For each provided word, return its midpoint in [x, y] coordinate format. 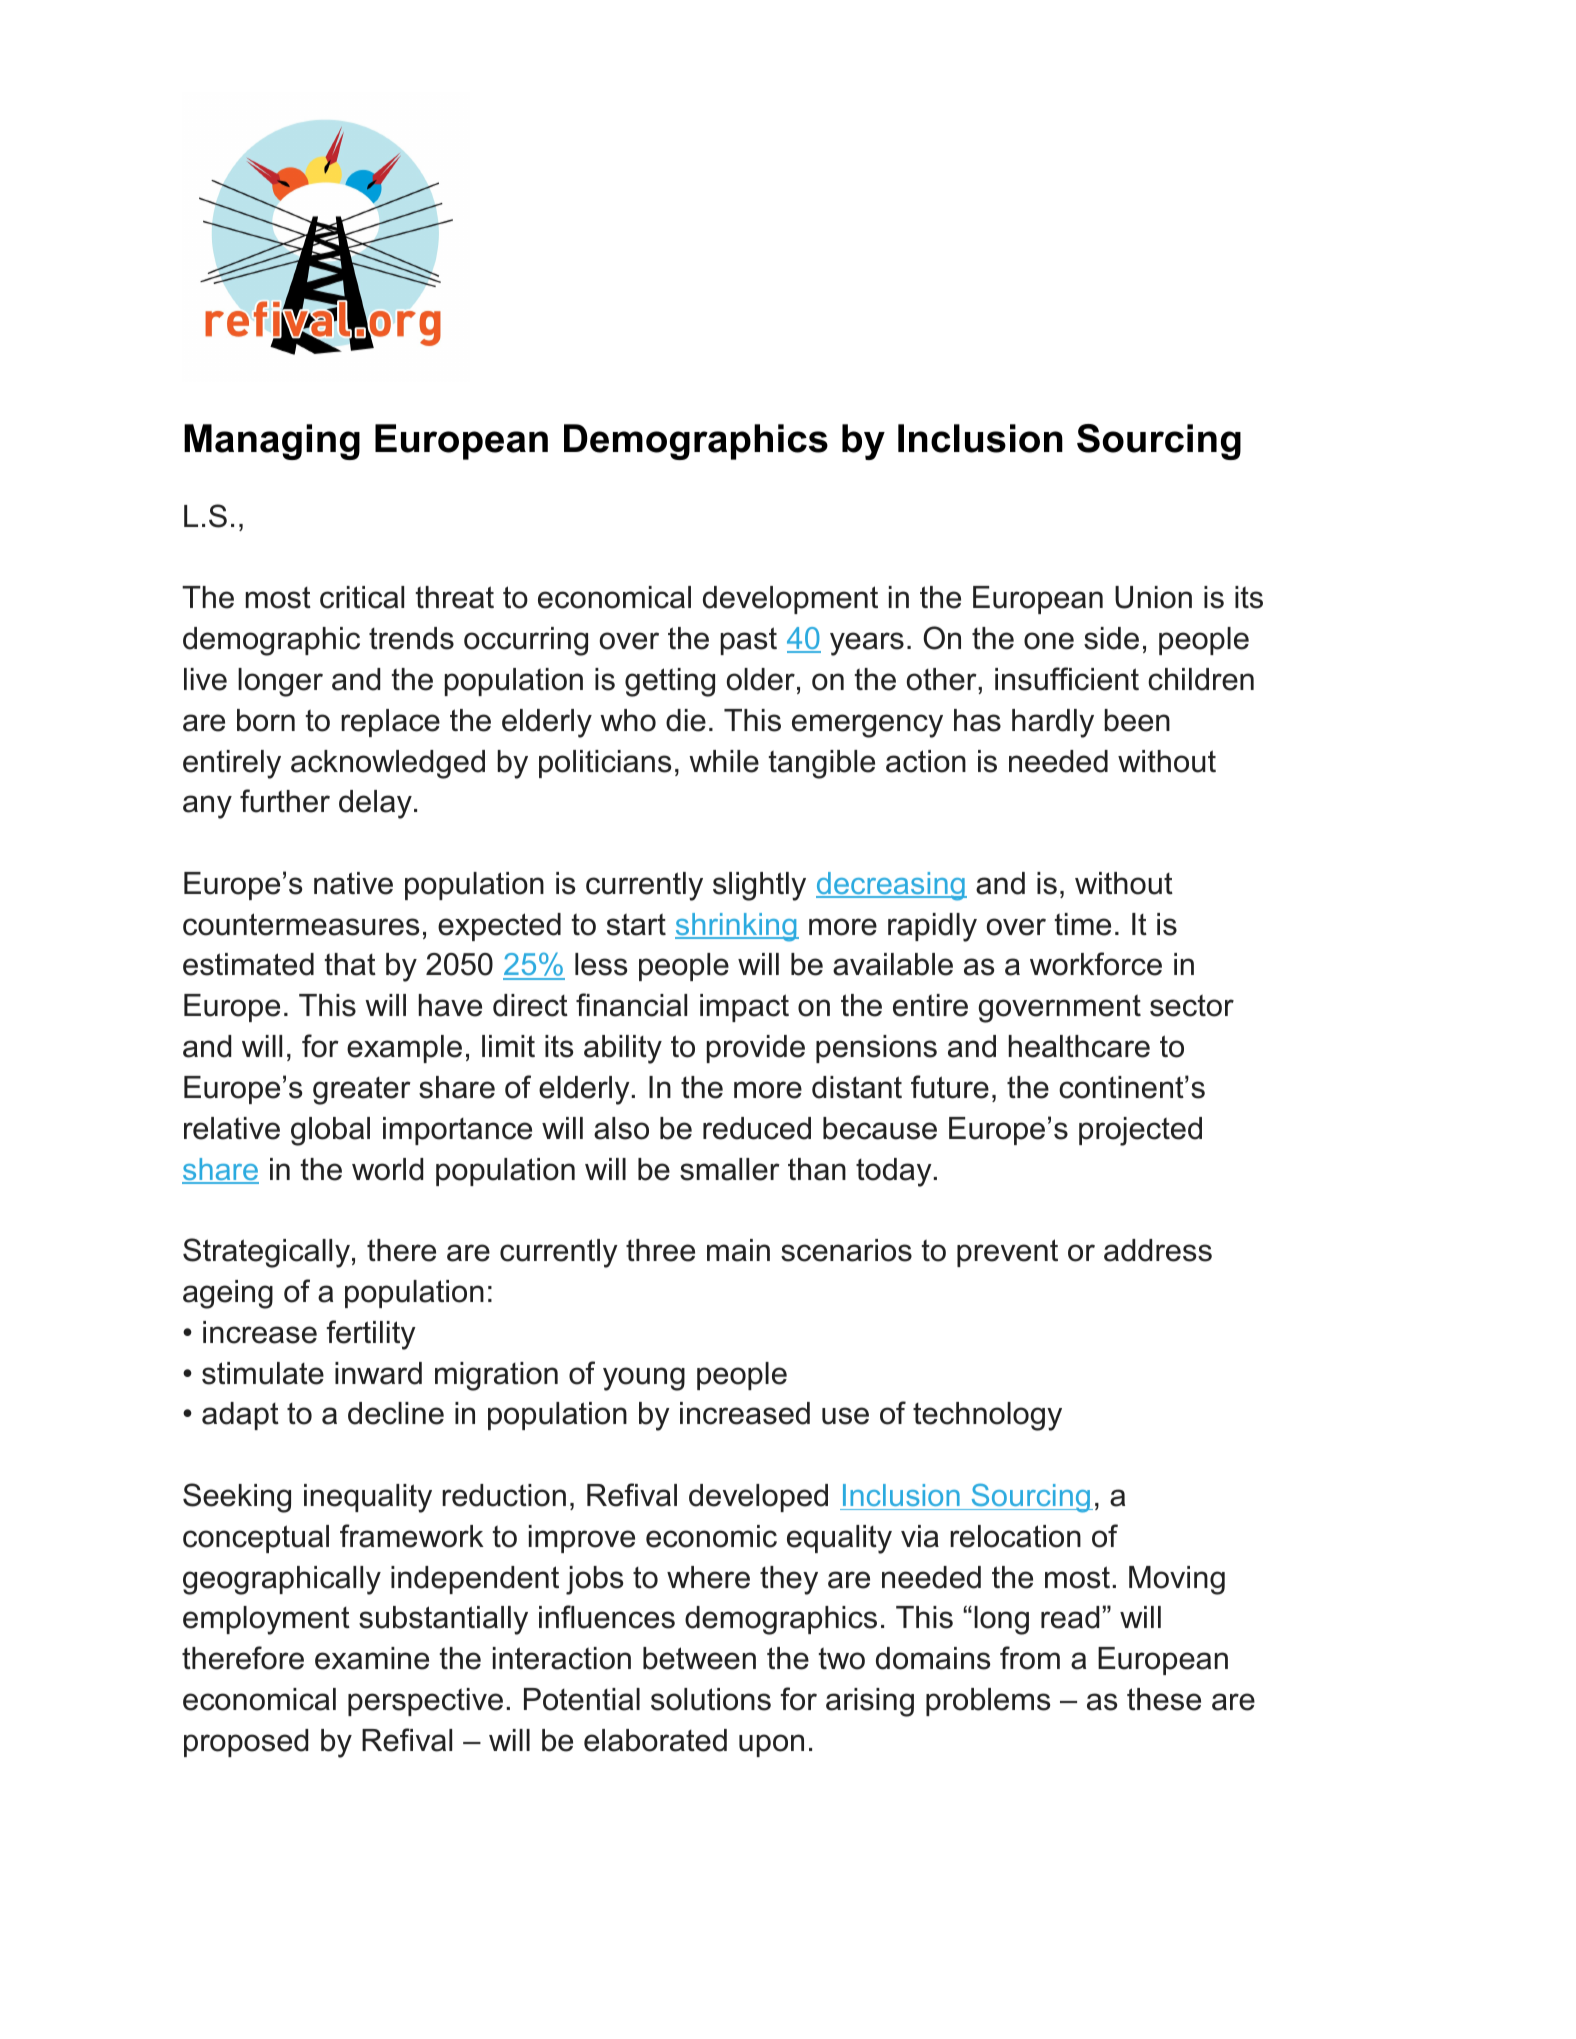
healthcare [1079, 1046]
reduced [757, 1128]
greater [362, 1091]
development [790, 600]
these [1164, 1699]
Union [1153, 597]
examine [372, 1658]
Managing [272, 442]
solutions [711, 1699]
